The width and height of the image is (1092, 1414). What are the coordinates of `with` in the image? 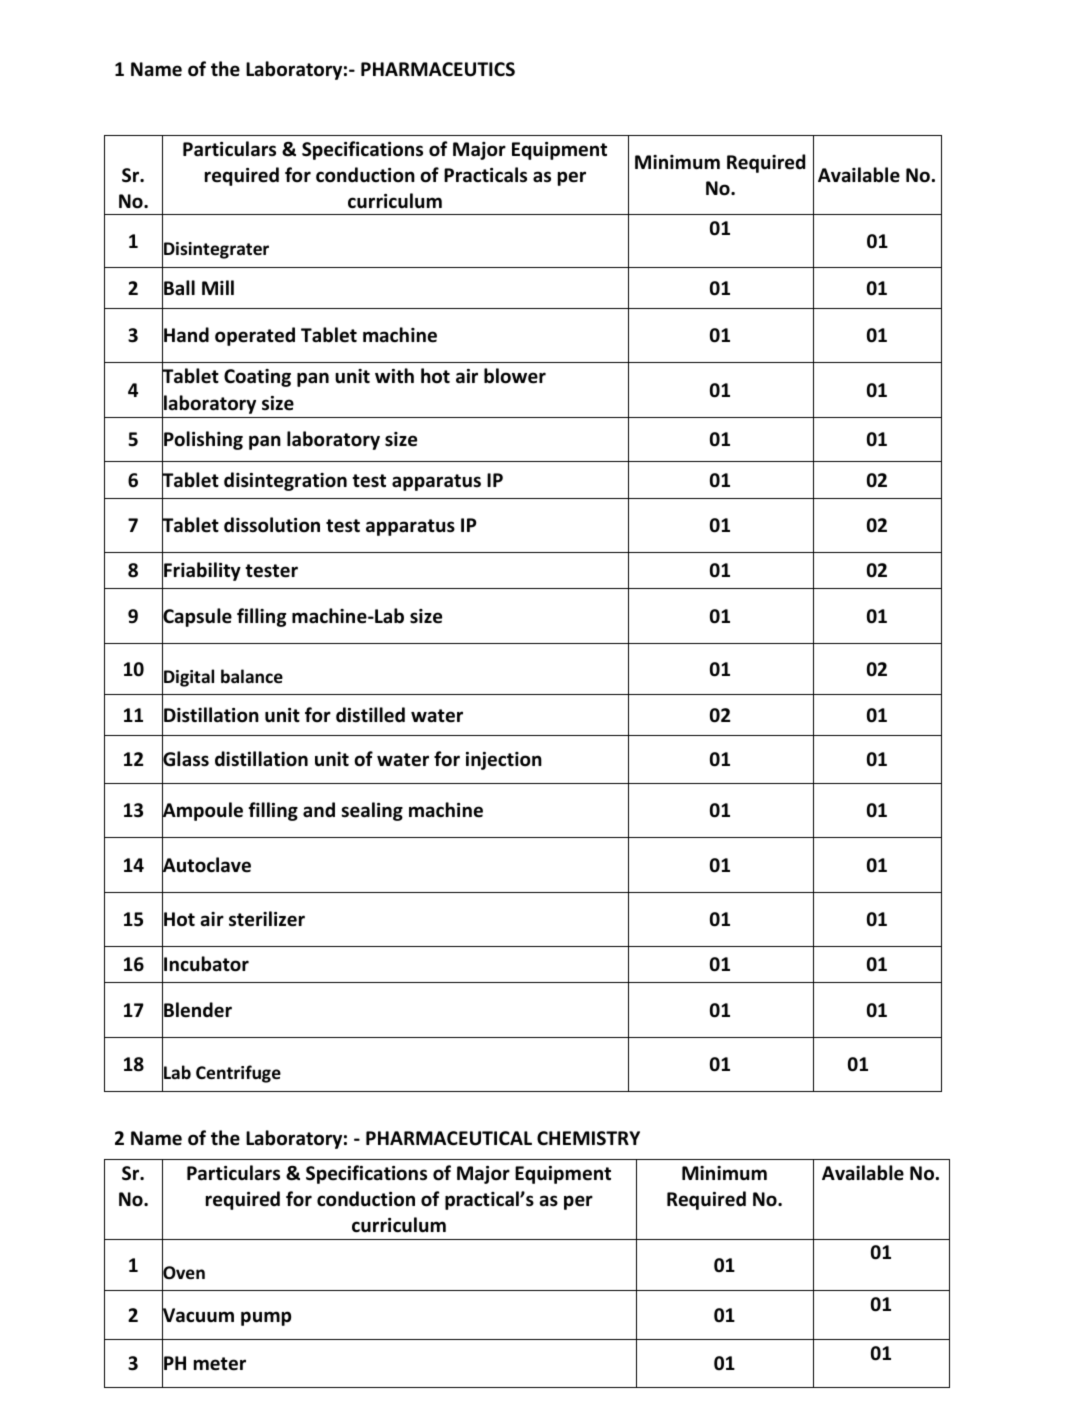 It's located at (394, 375).
